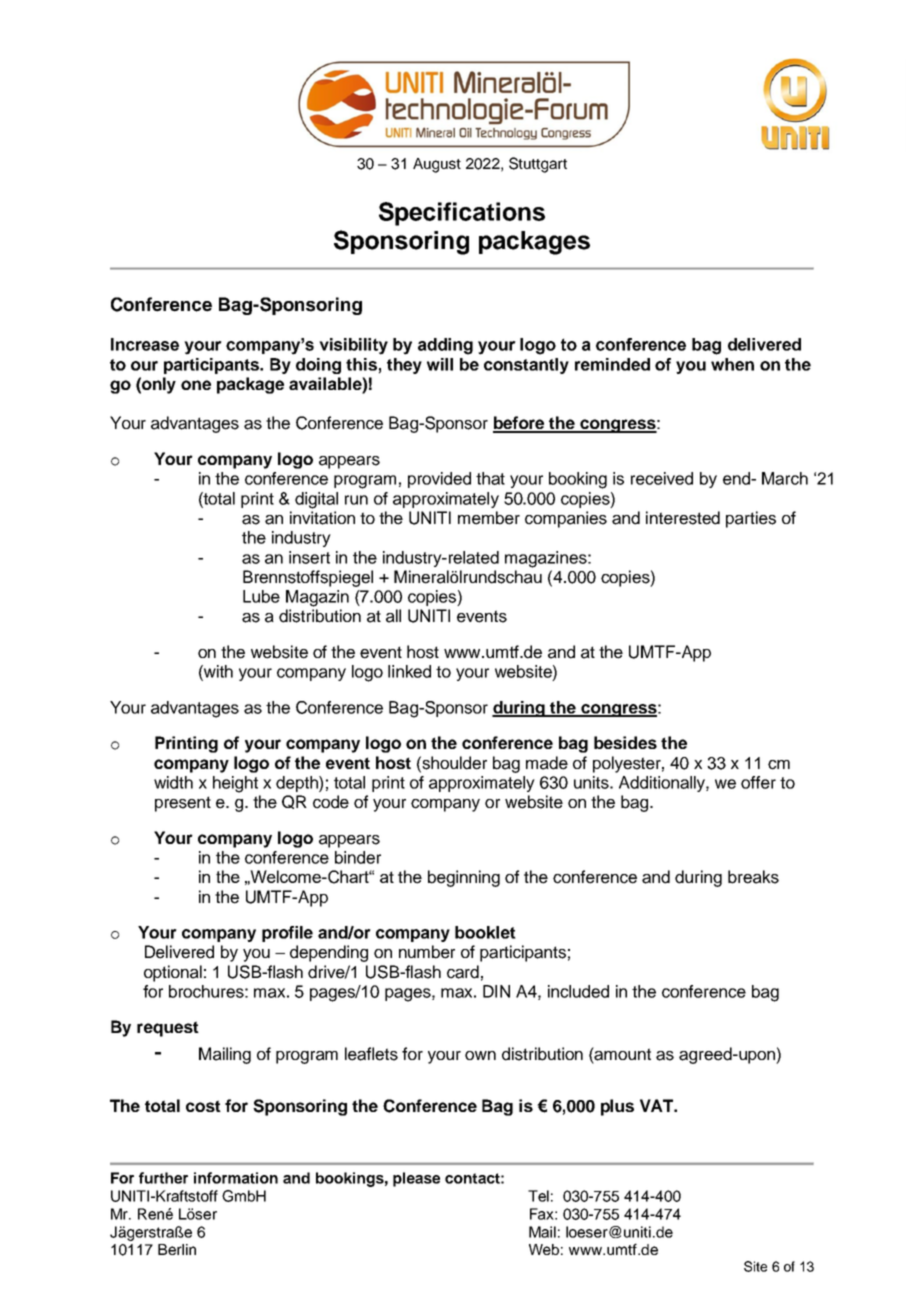  I want to click on Specifications, so click(462, 214).
